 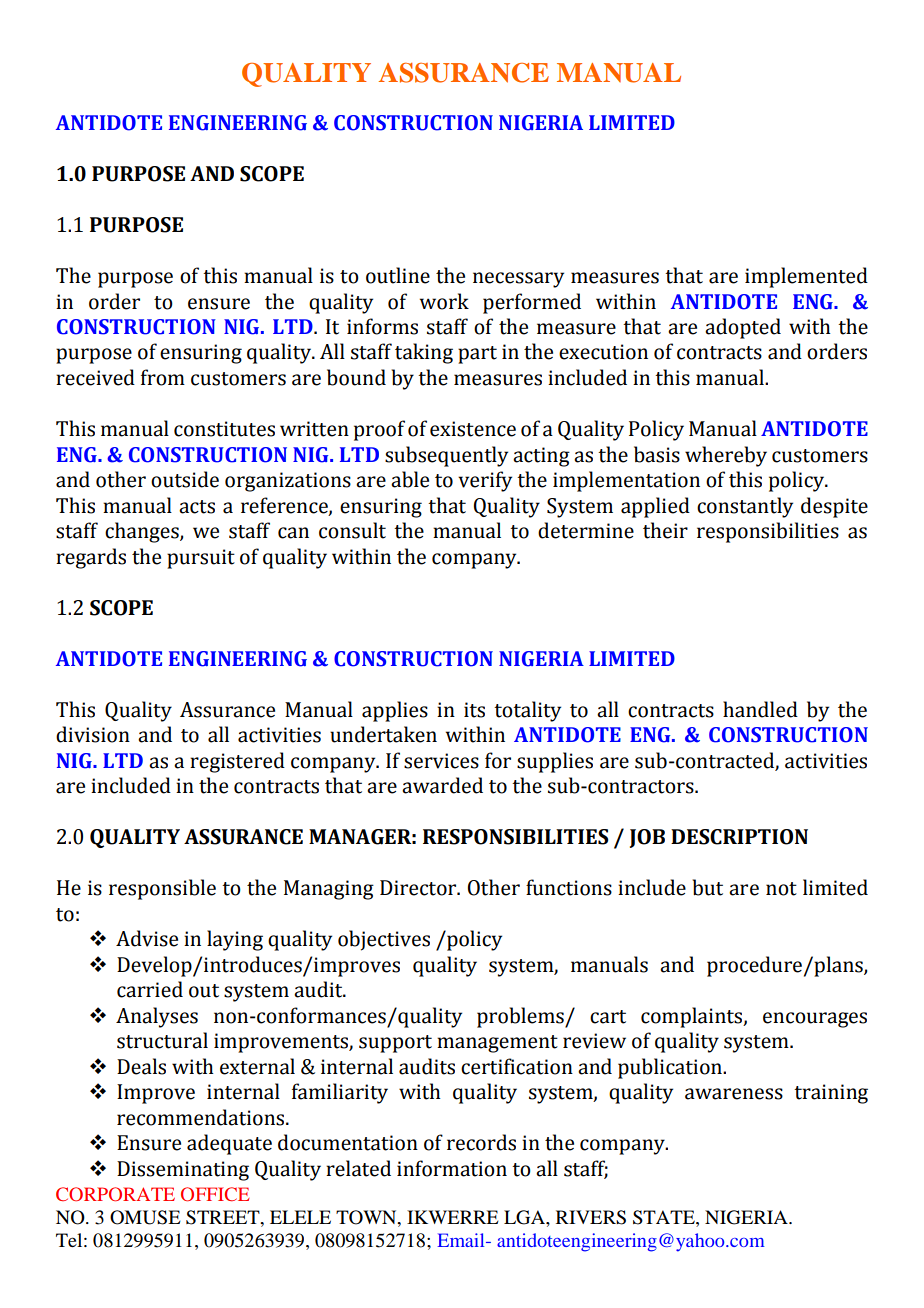 What do you see at coordinates (201, 559) in the screenshot?
I see `pursuit` at bounding box center [201, 559].
